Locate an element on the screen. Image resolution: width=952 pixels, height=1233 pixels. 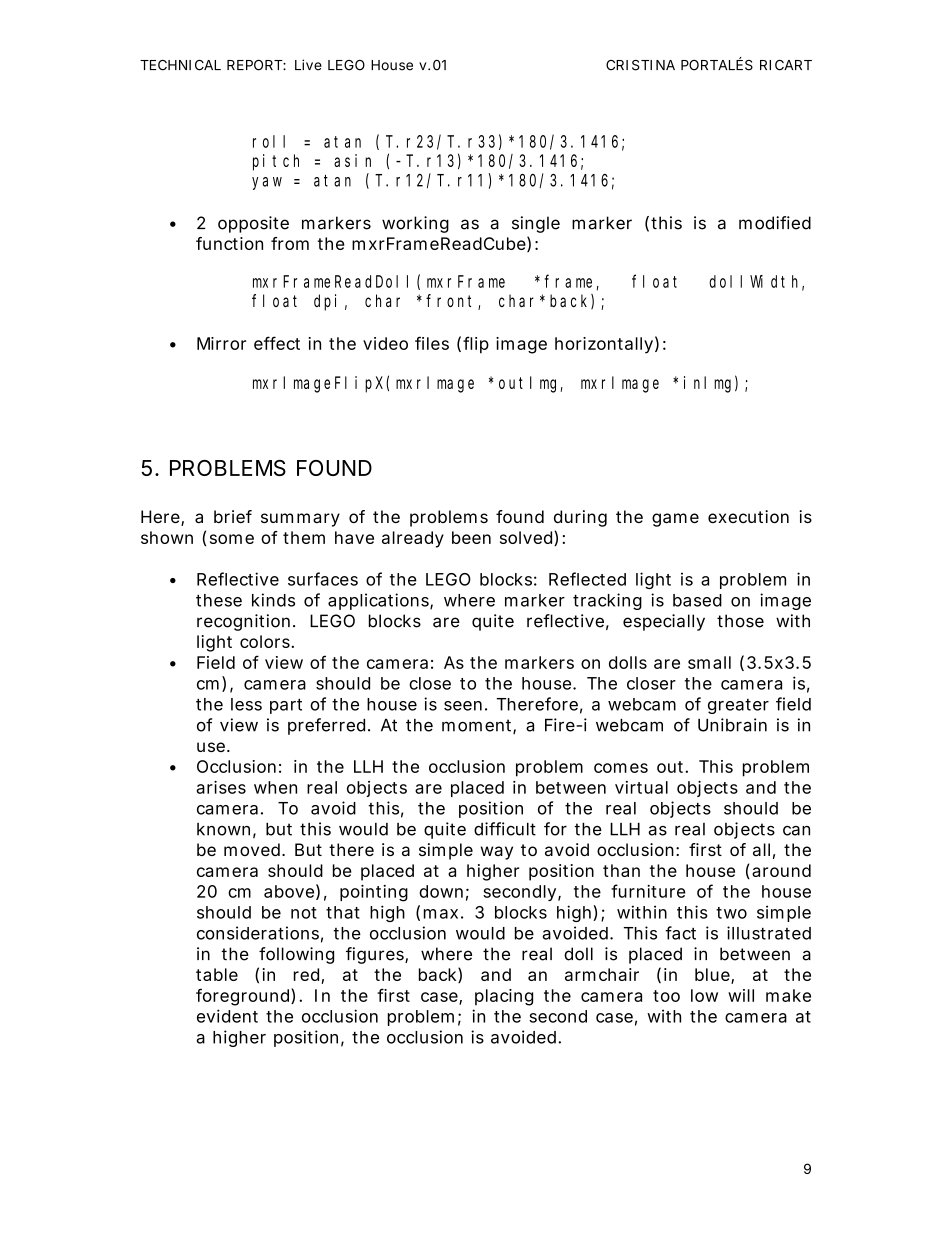
placing is located at coordinates (504, 997).
